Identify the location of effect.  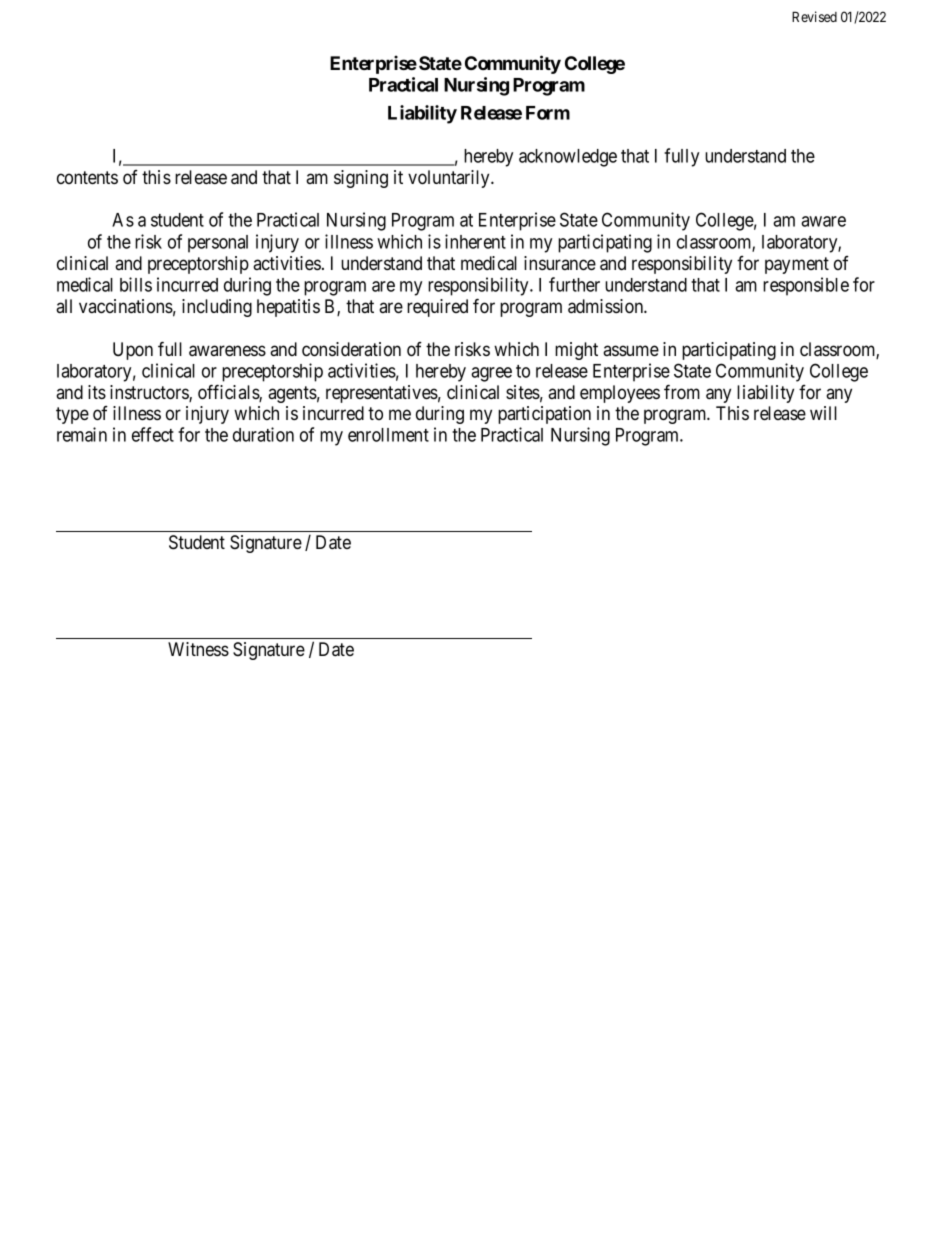
(153, 434).
